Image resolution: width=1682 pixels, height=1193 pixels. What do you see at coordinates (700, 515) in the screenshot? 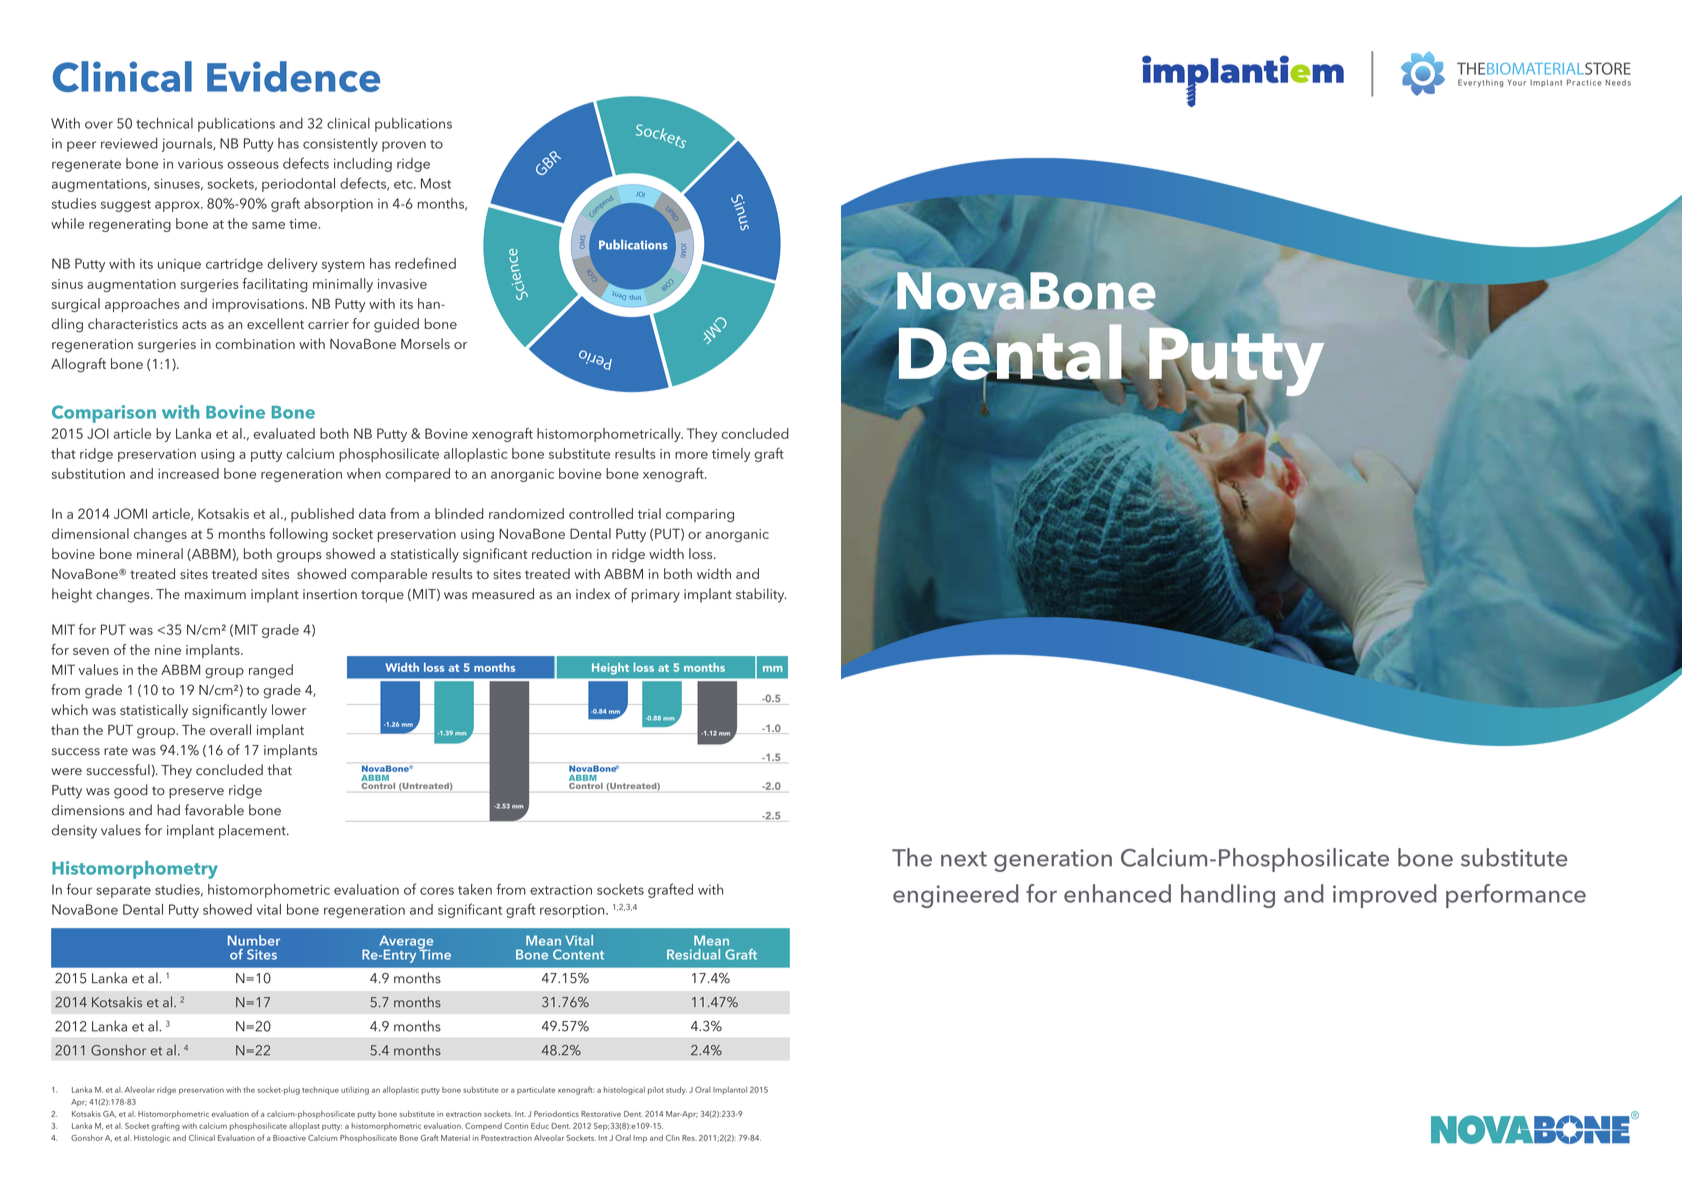
I see `comparing` at bounding box center [700, 515].
